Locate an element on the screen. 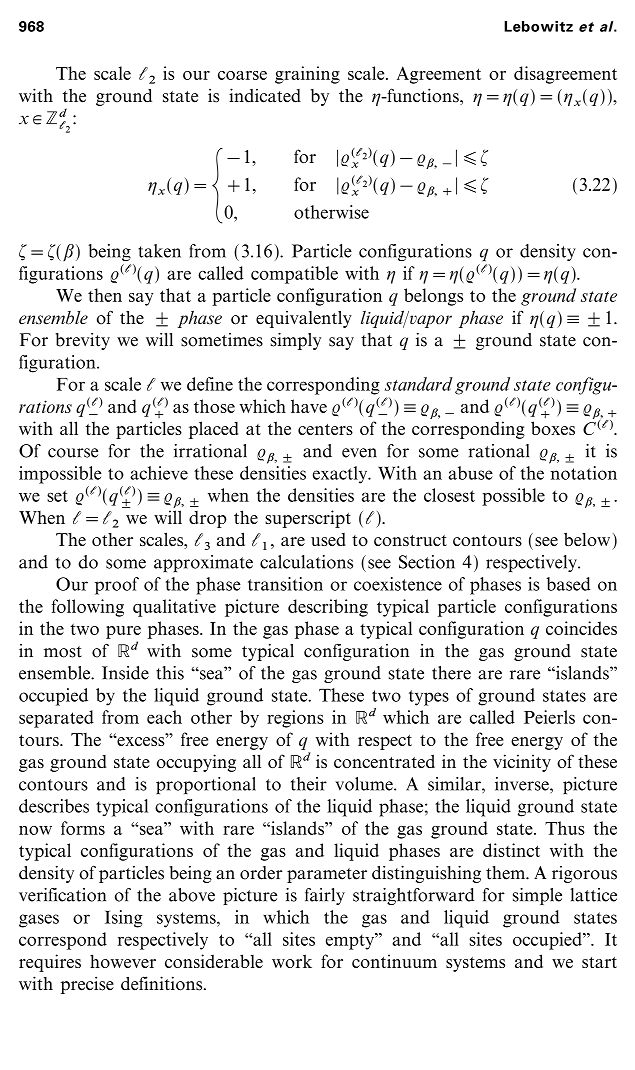 The image size is (635, 1070). however is located at coordinates (123, 961).
